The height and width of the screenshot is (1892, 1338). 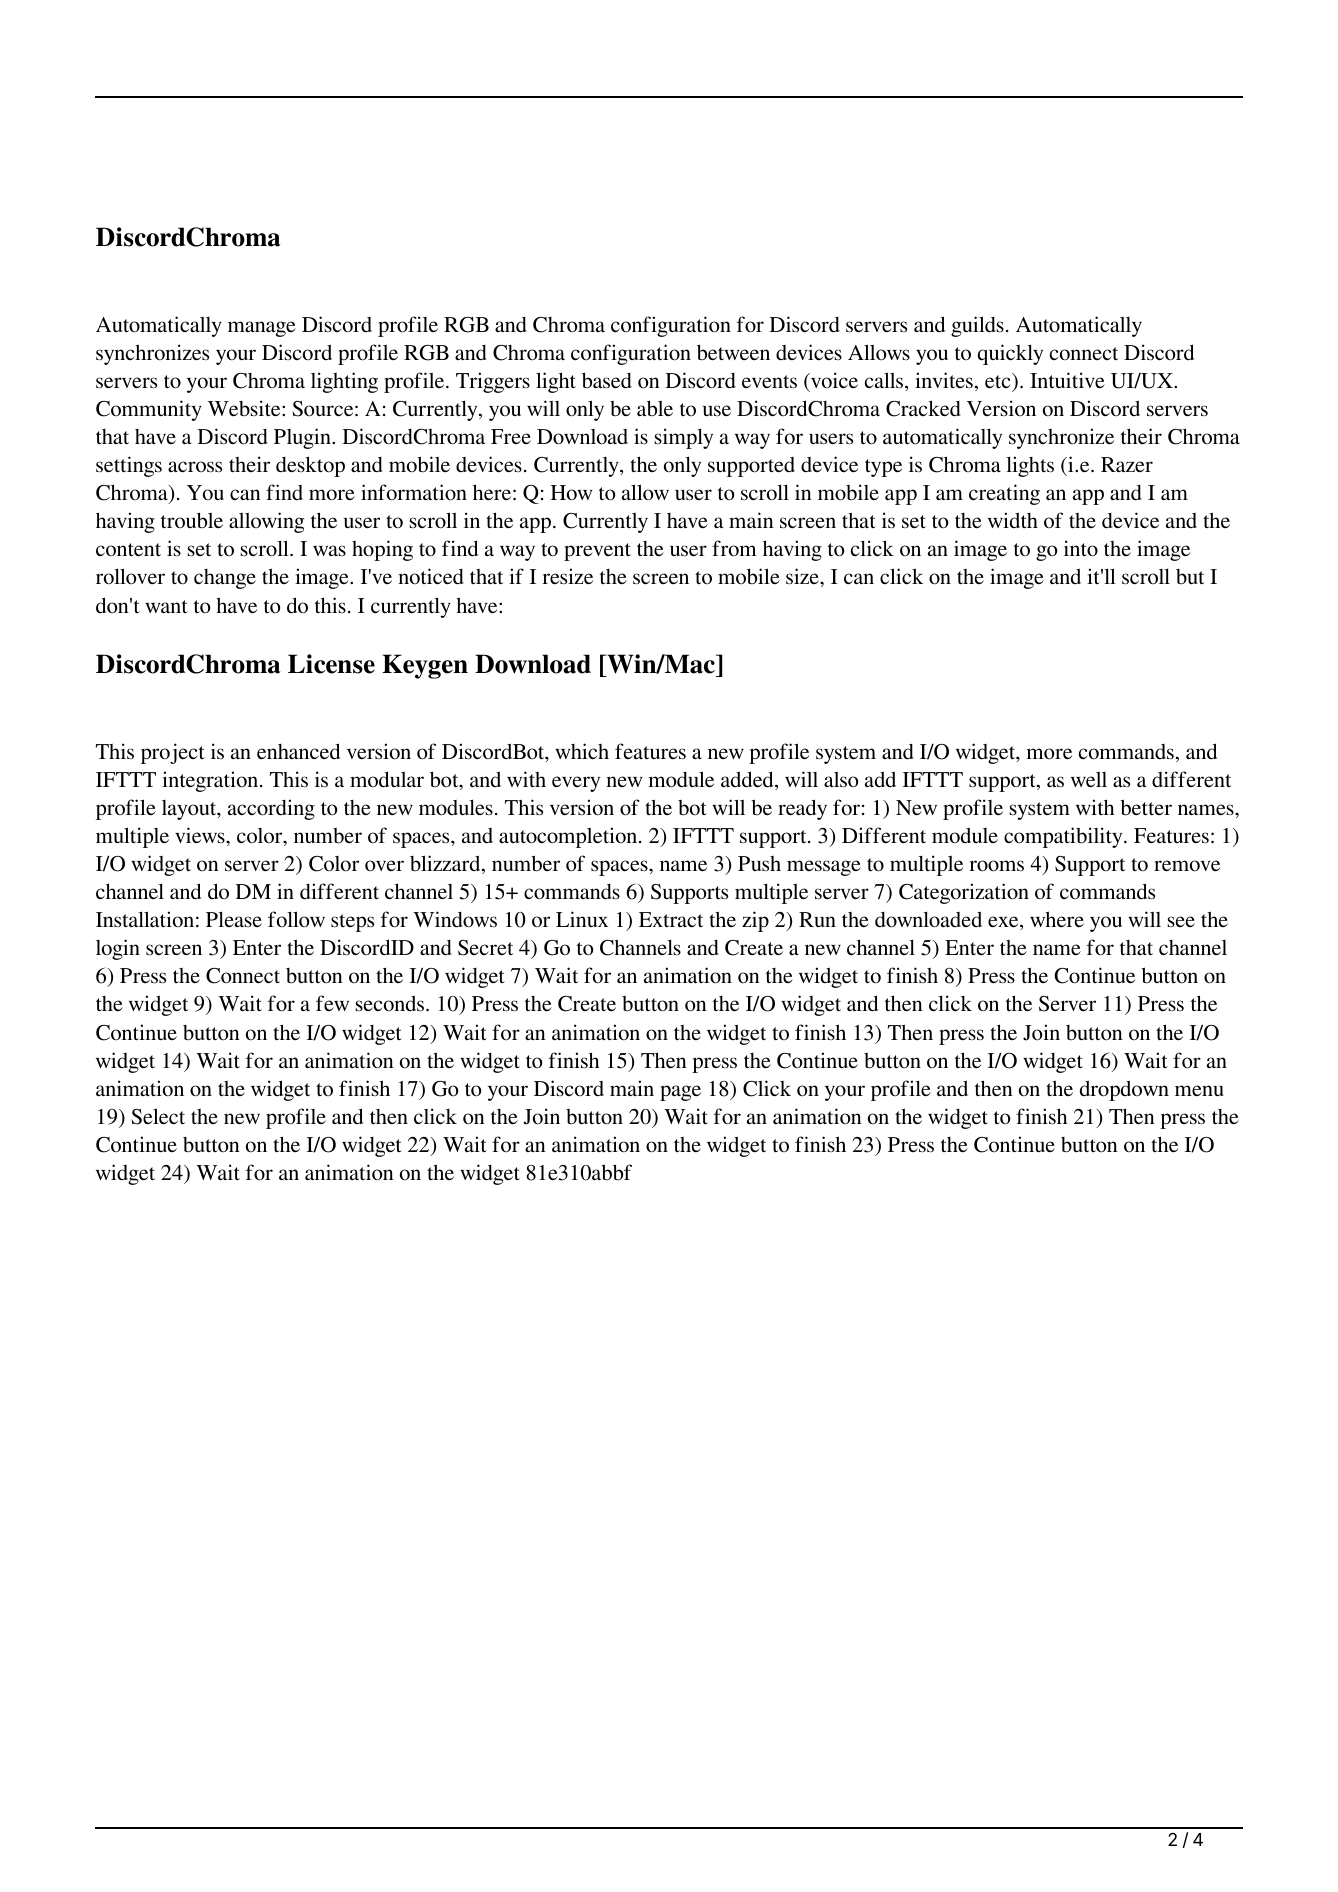 What do you see at coordinates (964, 893) in the screenshot?
I see `Categorization` at bounding box center [964, 893].
